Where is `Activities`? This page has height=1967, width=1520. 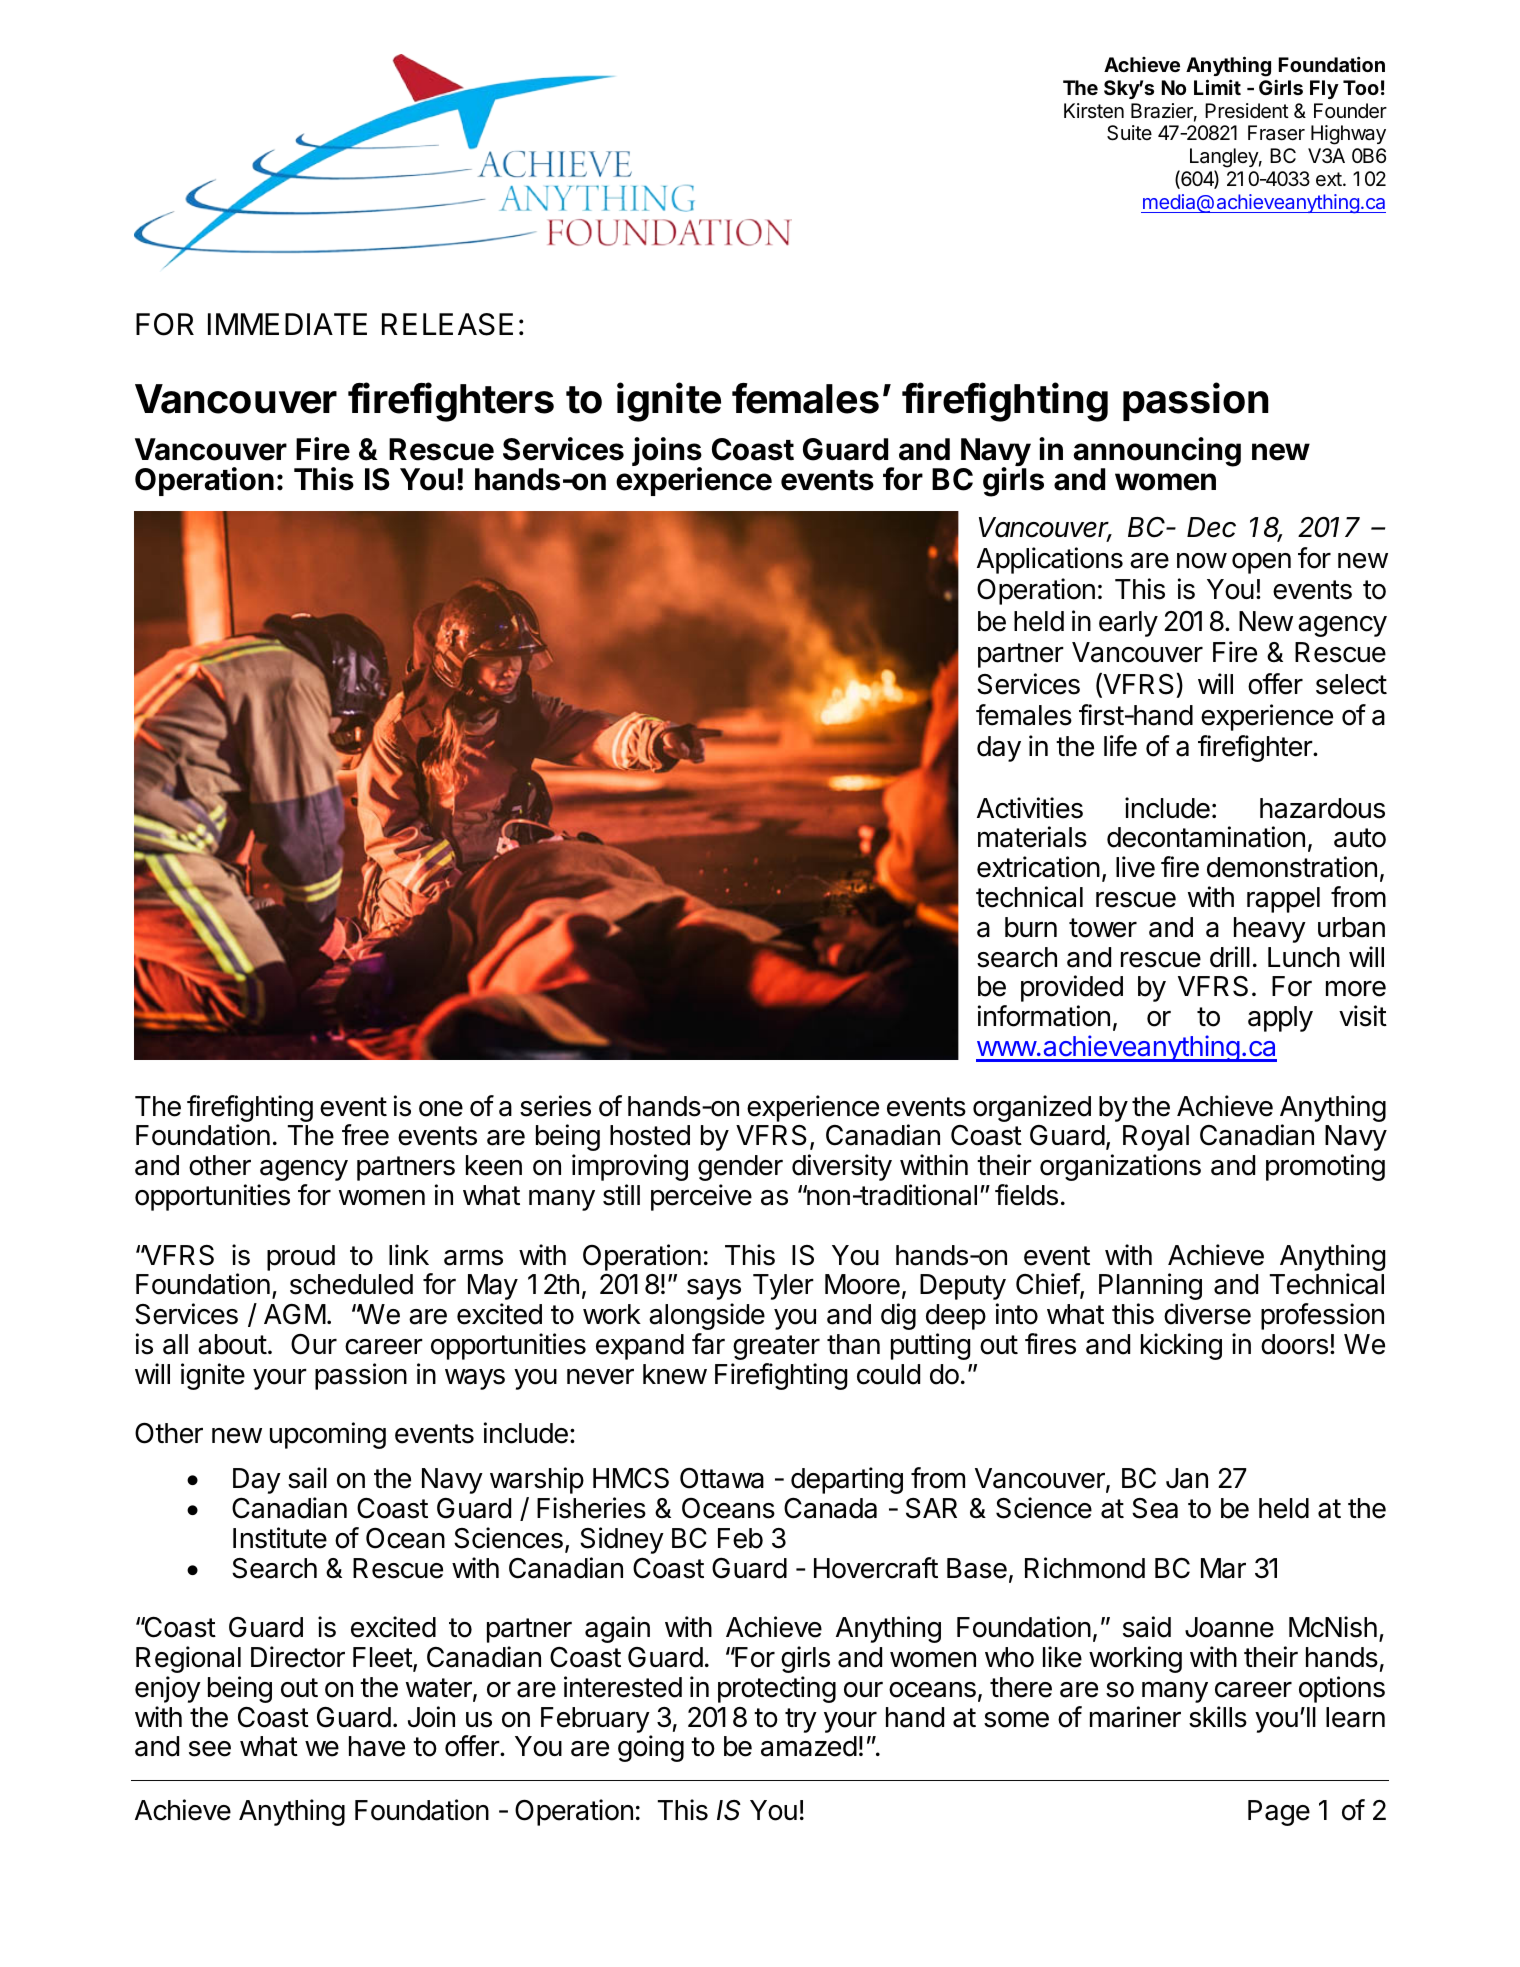
Activities is located at coordinates (1030, 808).
